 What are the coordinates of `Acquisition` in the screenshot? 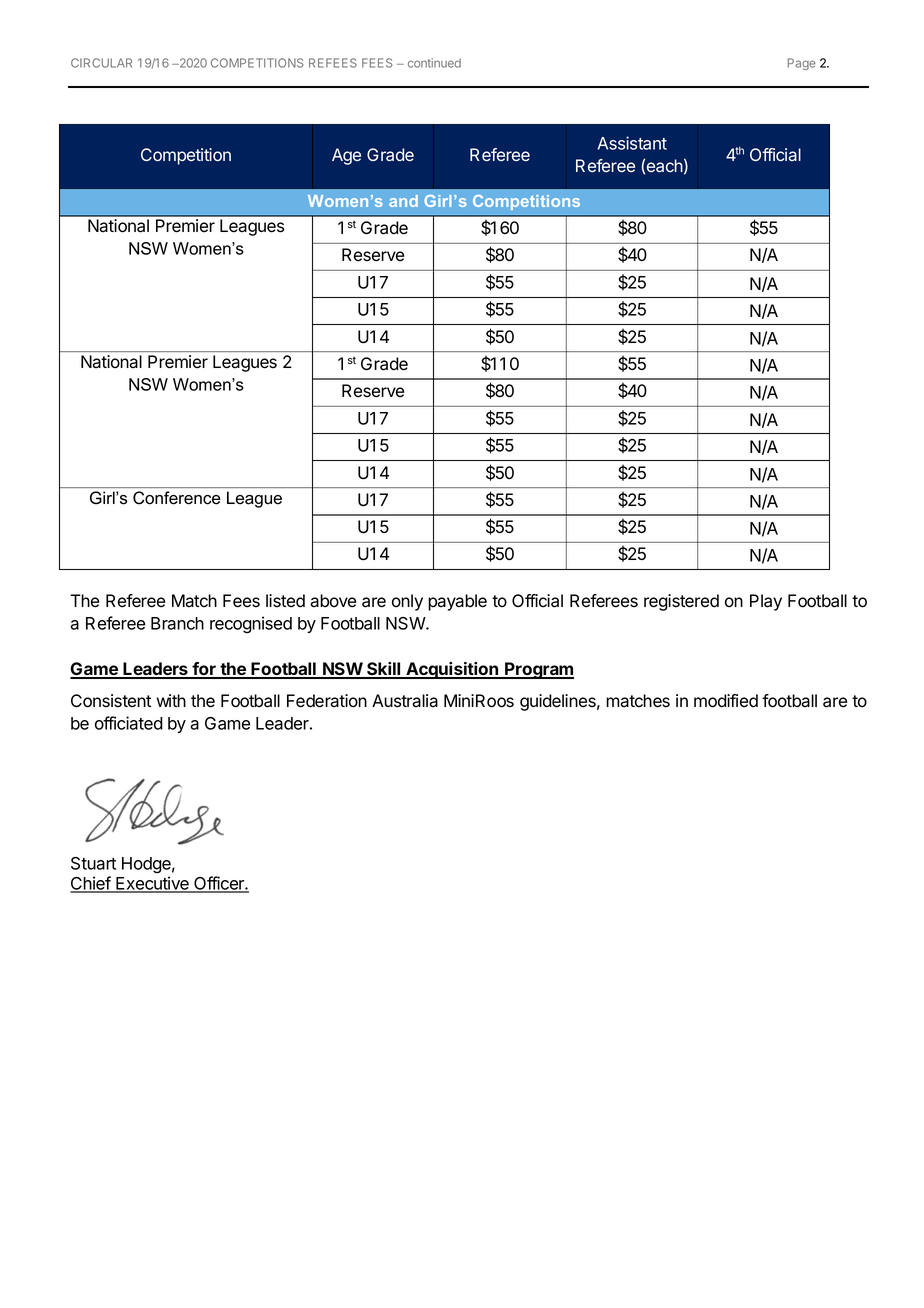 It's located at (452, 670).
